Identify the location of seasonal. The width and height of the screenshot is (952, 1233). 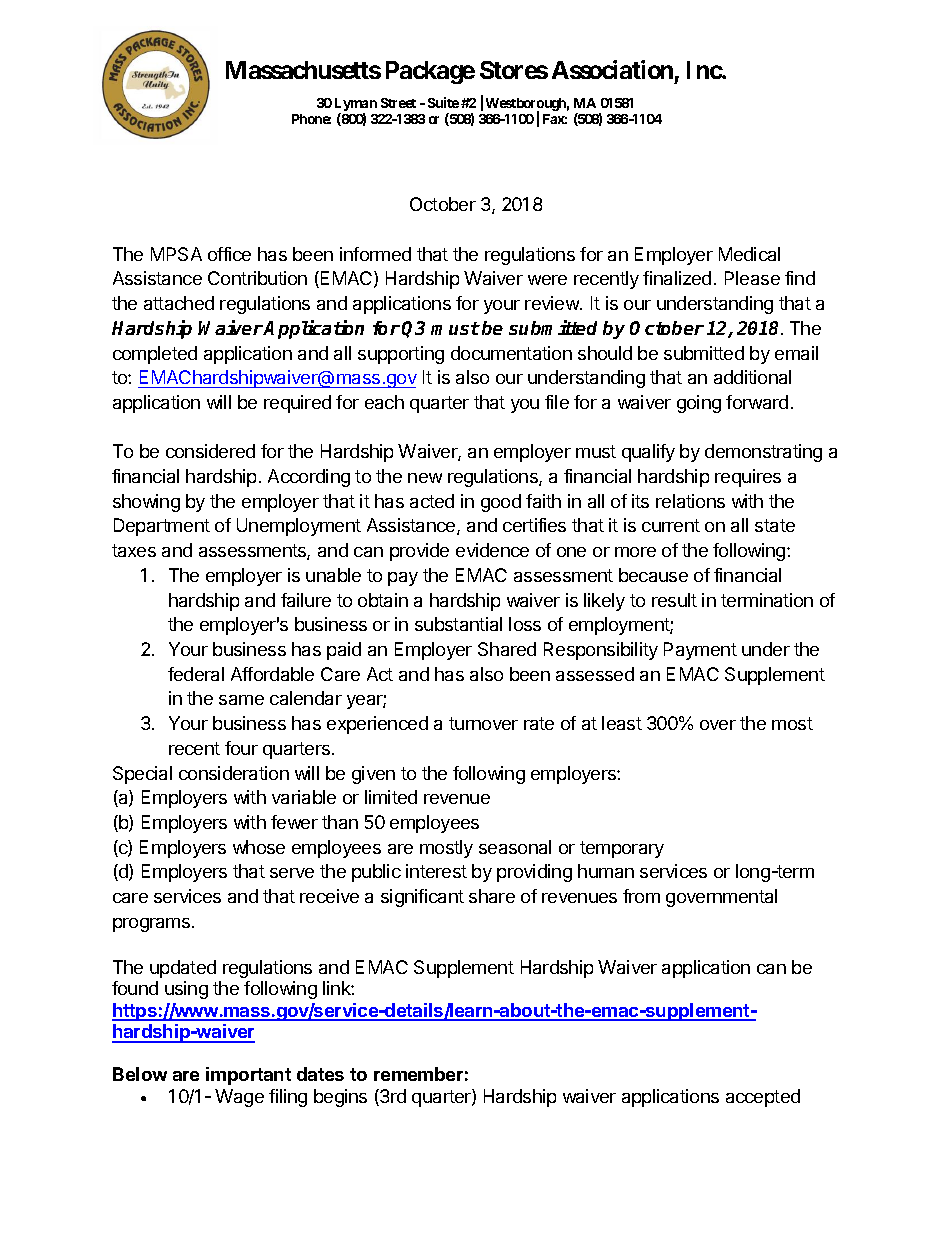
(515, 847).
